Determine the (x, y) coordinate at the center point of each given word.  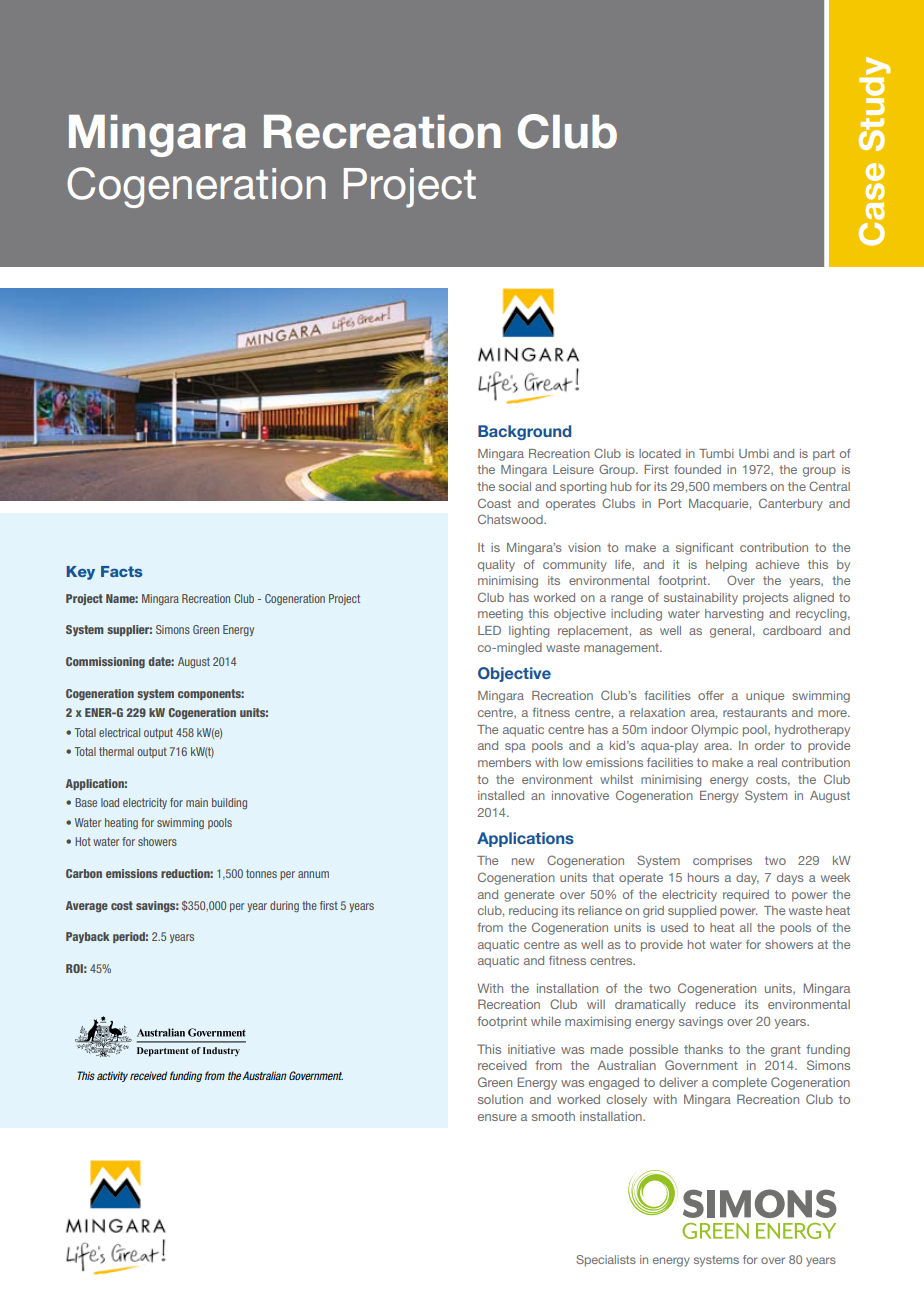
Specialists (606, 1261)
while (546, 1021)
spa (515, 748)
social (515, 486)
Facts (122, 571)
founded (697, 469)
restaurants (755, 712)
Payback (88, 937)
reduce (716, 1004)
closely (627, 1101)
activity (112, 1076)
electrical (119, 732)
